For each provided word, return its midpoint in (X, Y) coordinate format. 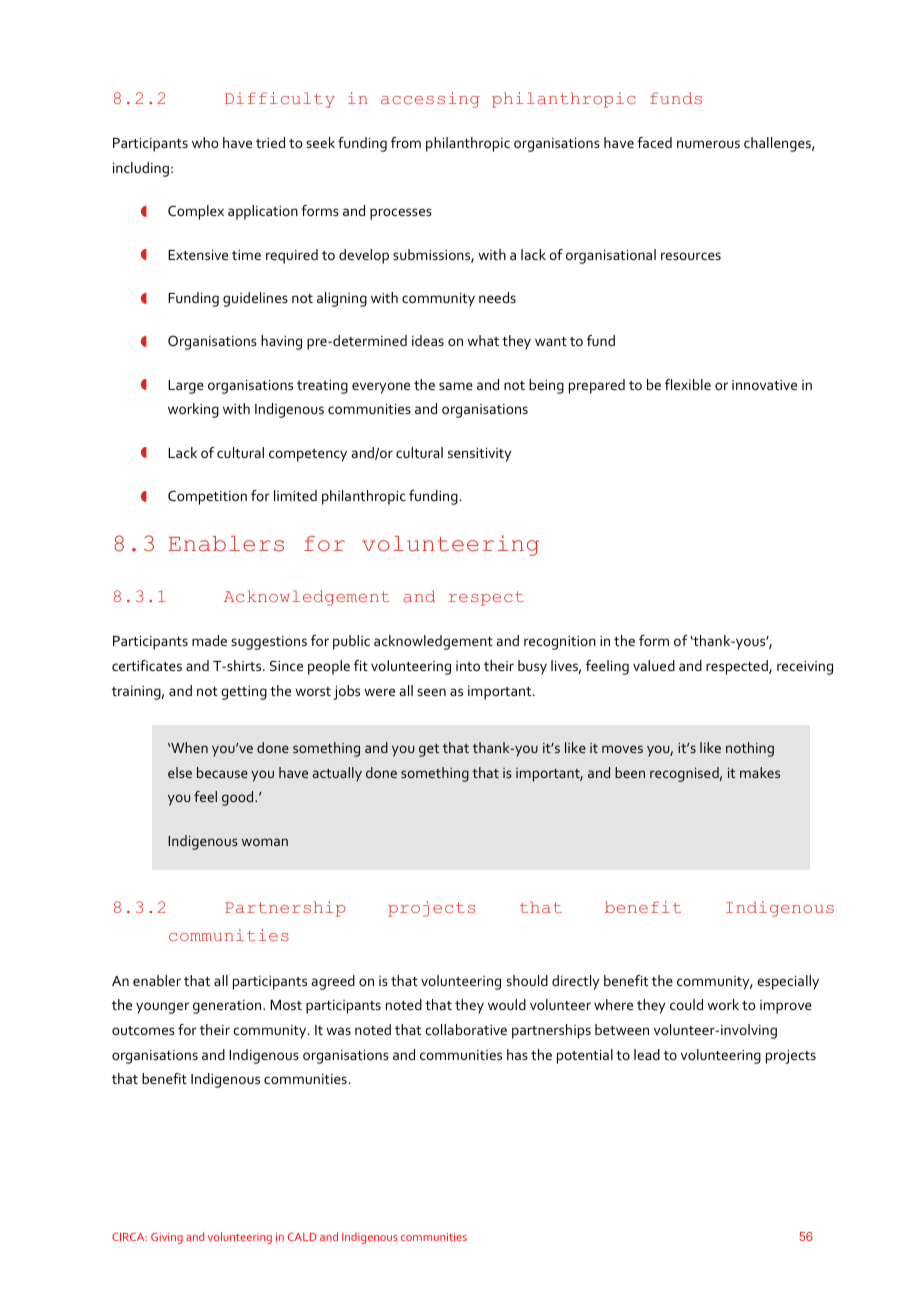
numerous (708, 144)
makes (760, 772)
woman (264, 842)
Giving (167, 1238)
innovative (764, 385)
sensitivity (479, 455)
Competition (207, 497)
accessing (430, 100)
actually (337, 774)
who (205, 142)
